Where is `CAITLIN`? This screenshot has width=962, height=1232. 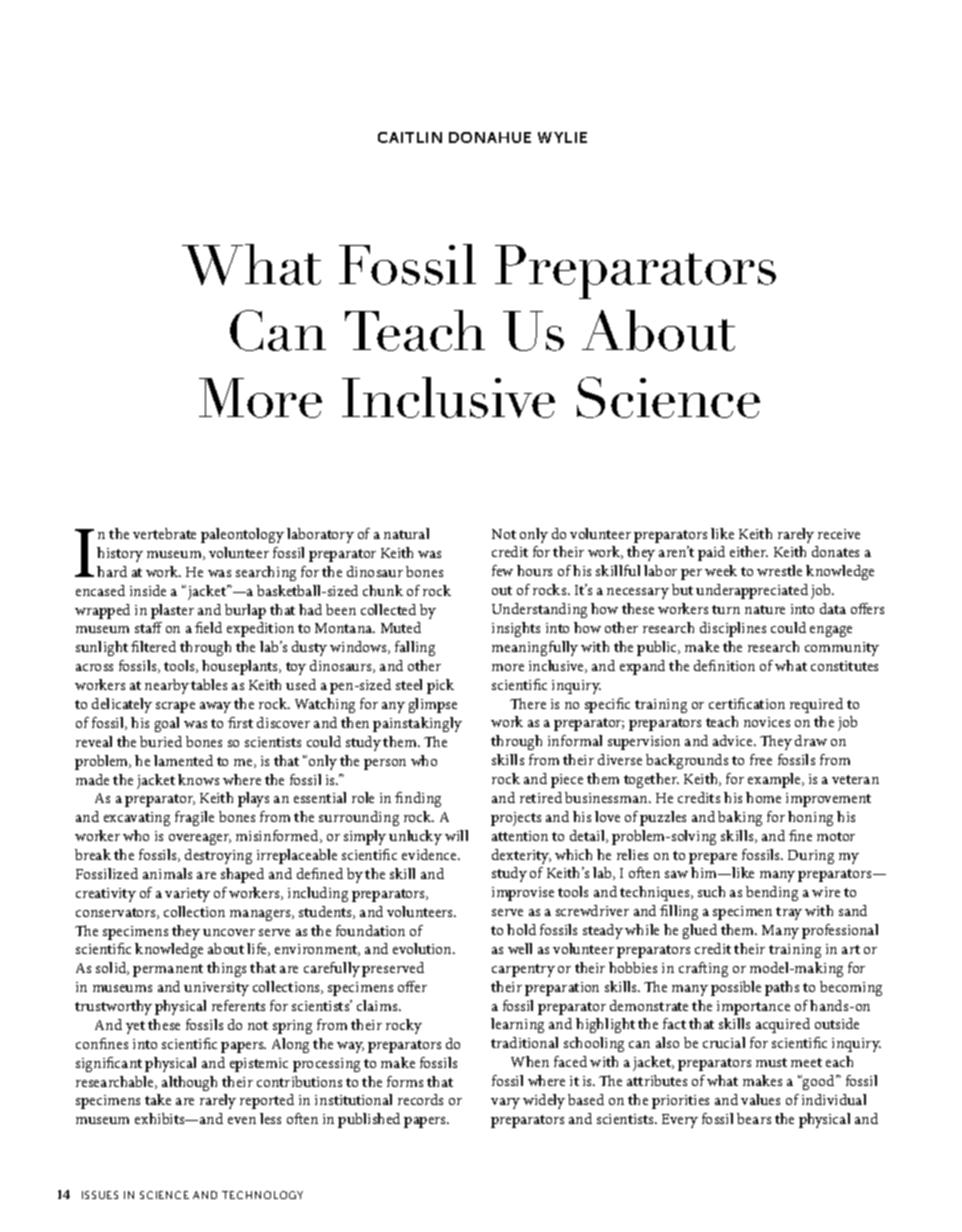
CAITLIN is located at coordinates (410, 137).
